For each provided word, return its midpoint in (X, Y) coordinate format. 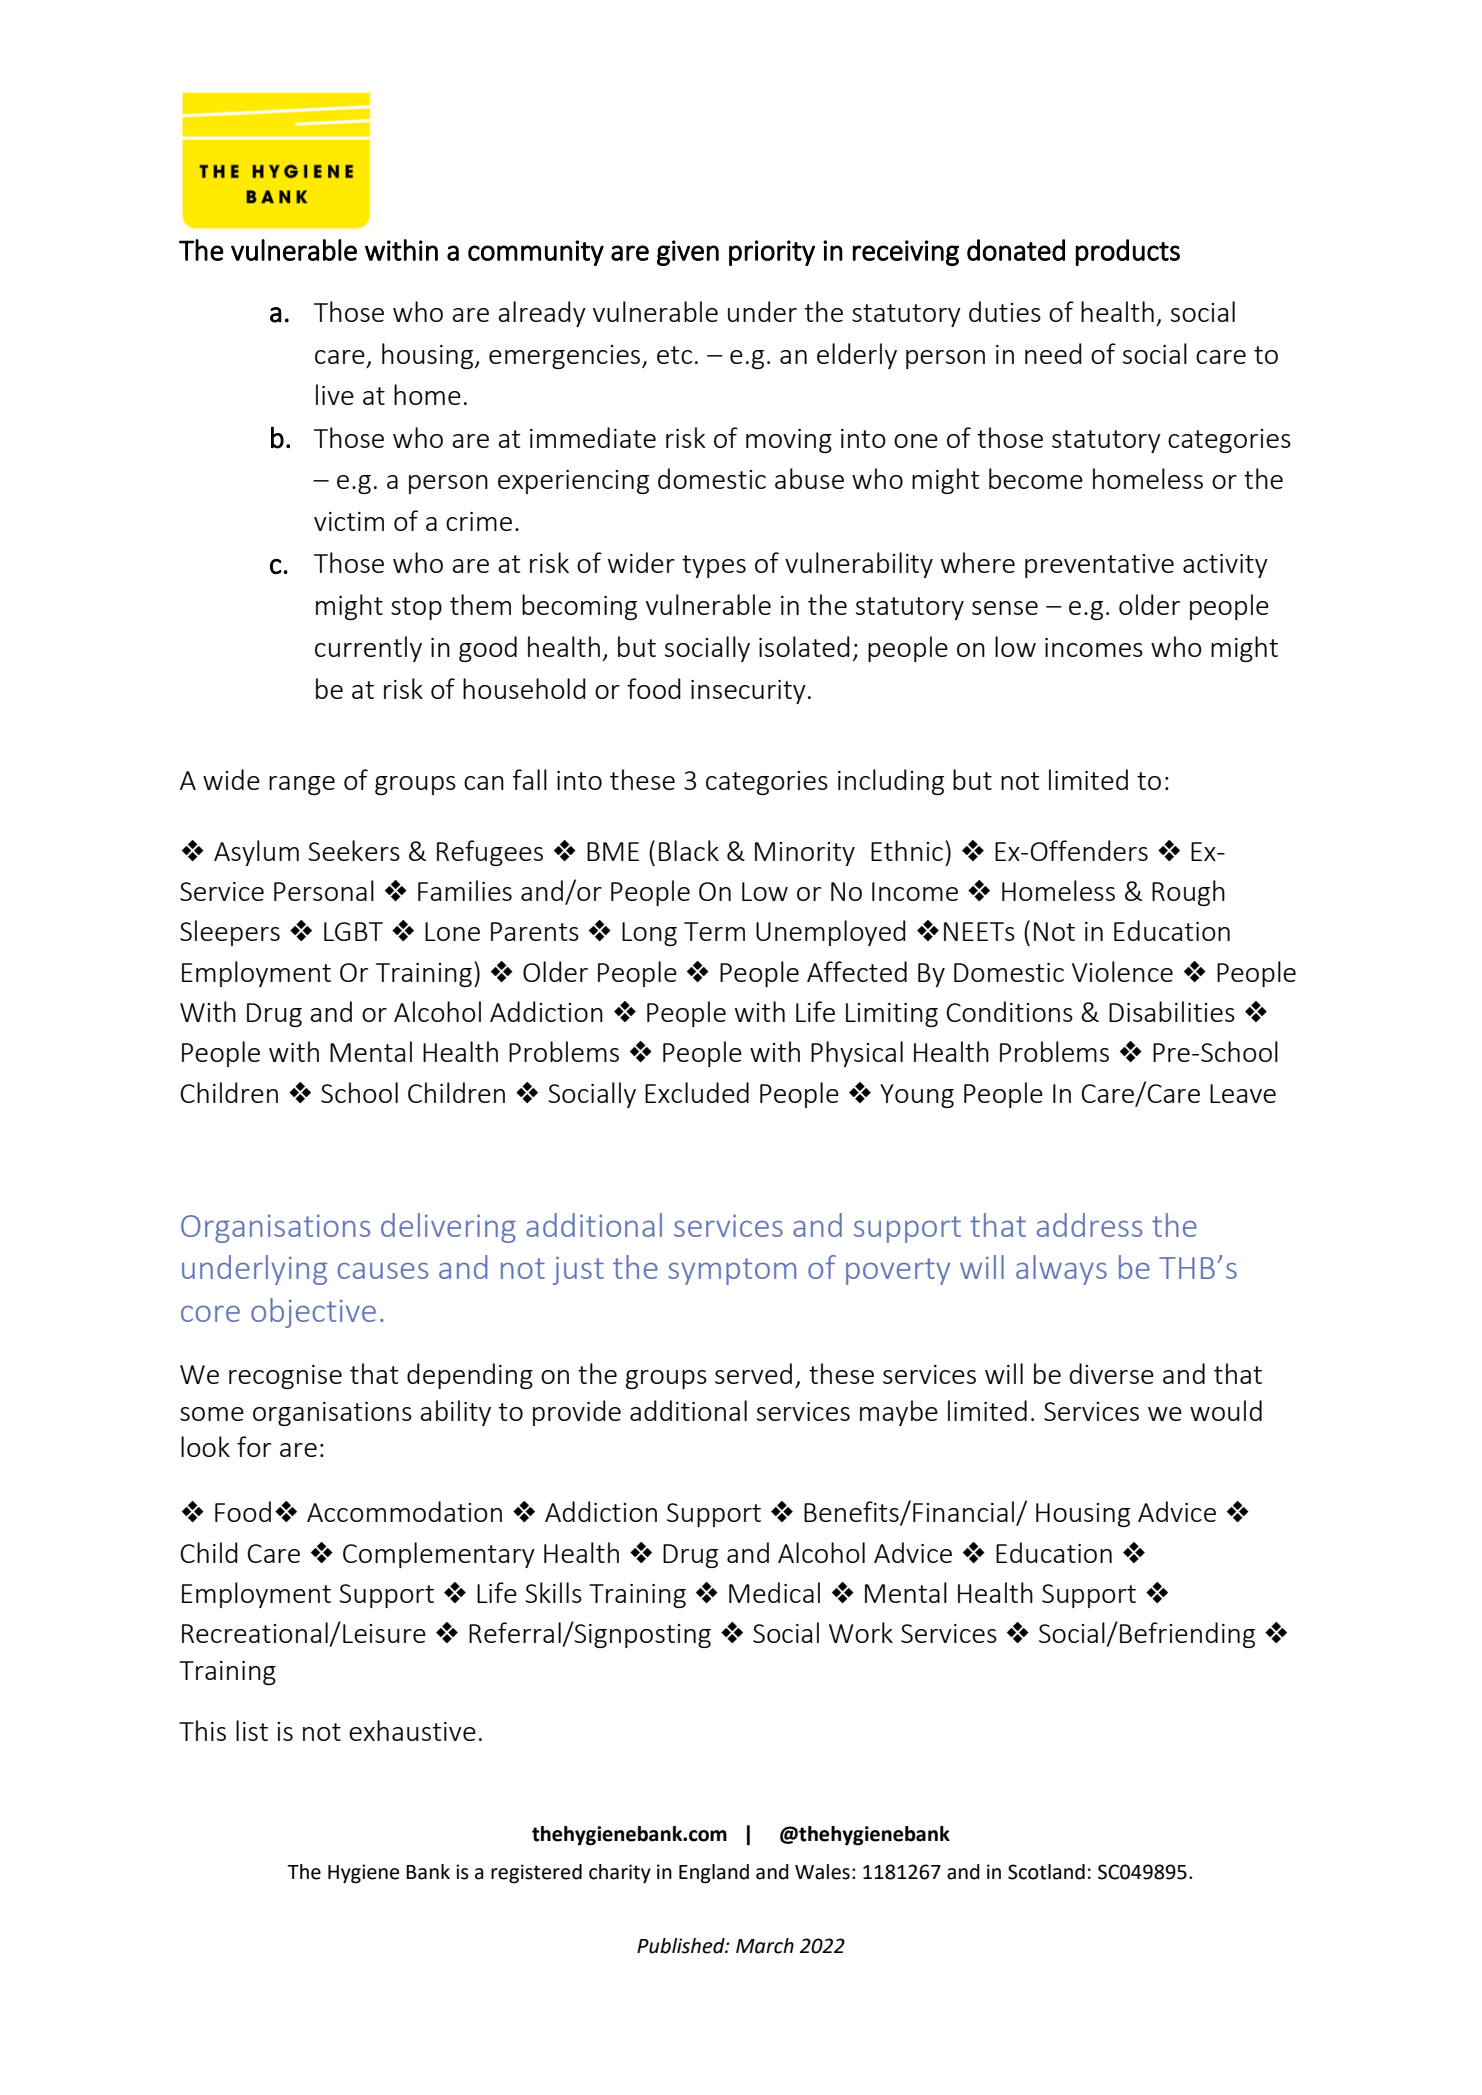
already (542, 314)
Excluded (697, 1092)
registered (536, 1874)
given (688, 253)
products (1127, 252)
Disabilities (1172, 1011)
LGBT (353, 931)
